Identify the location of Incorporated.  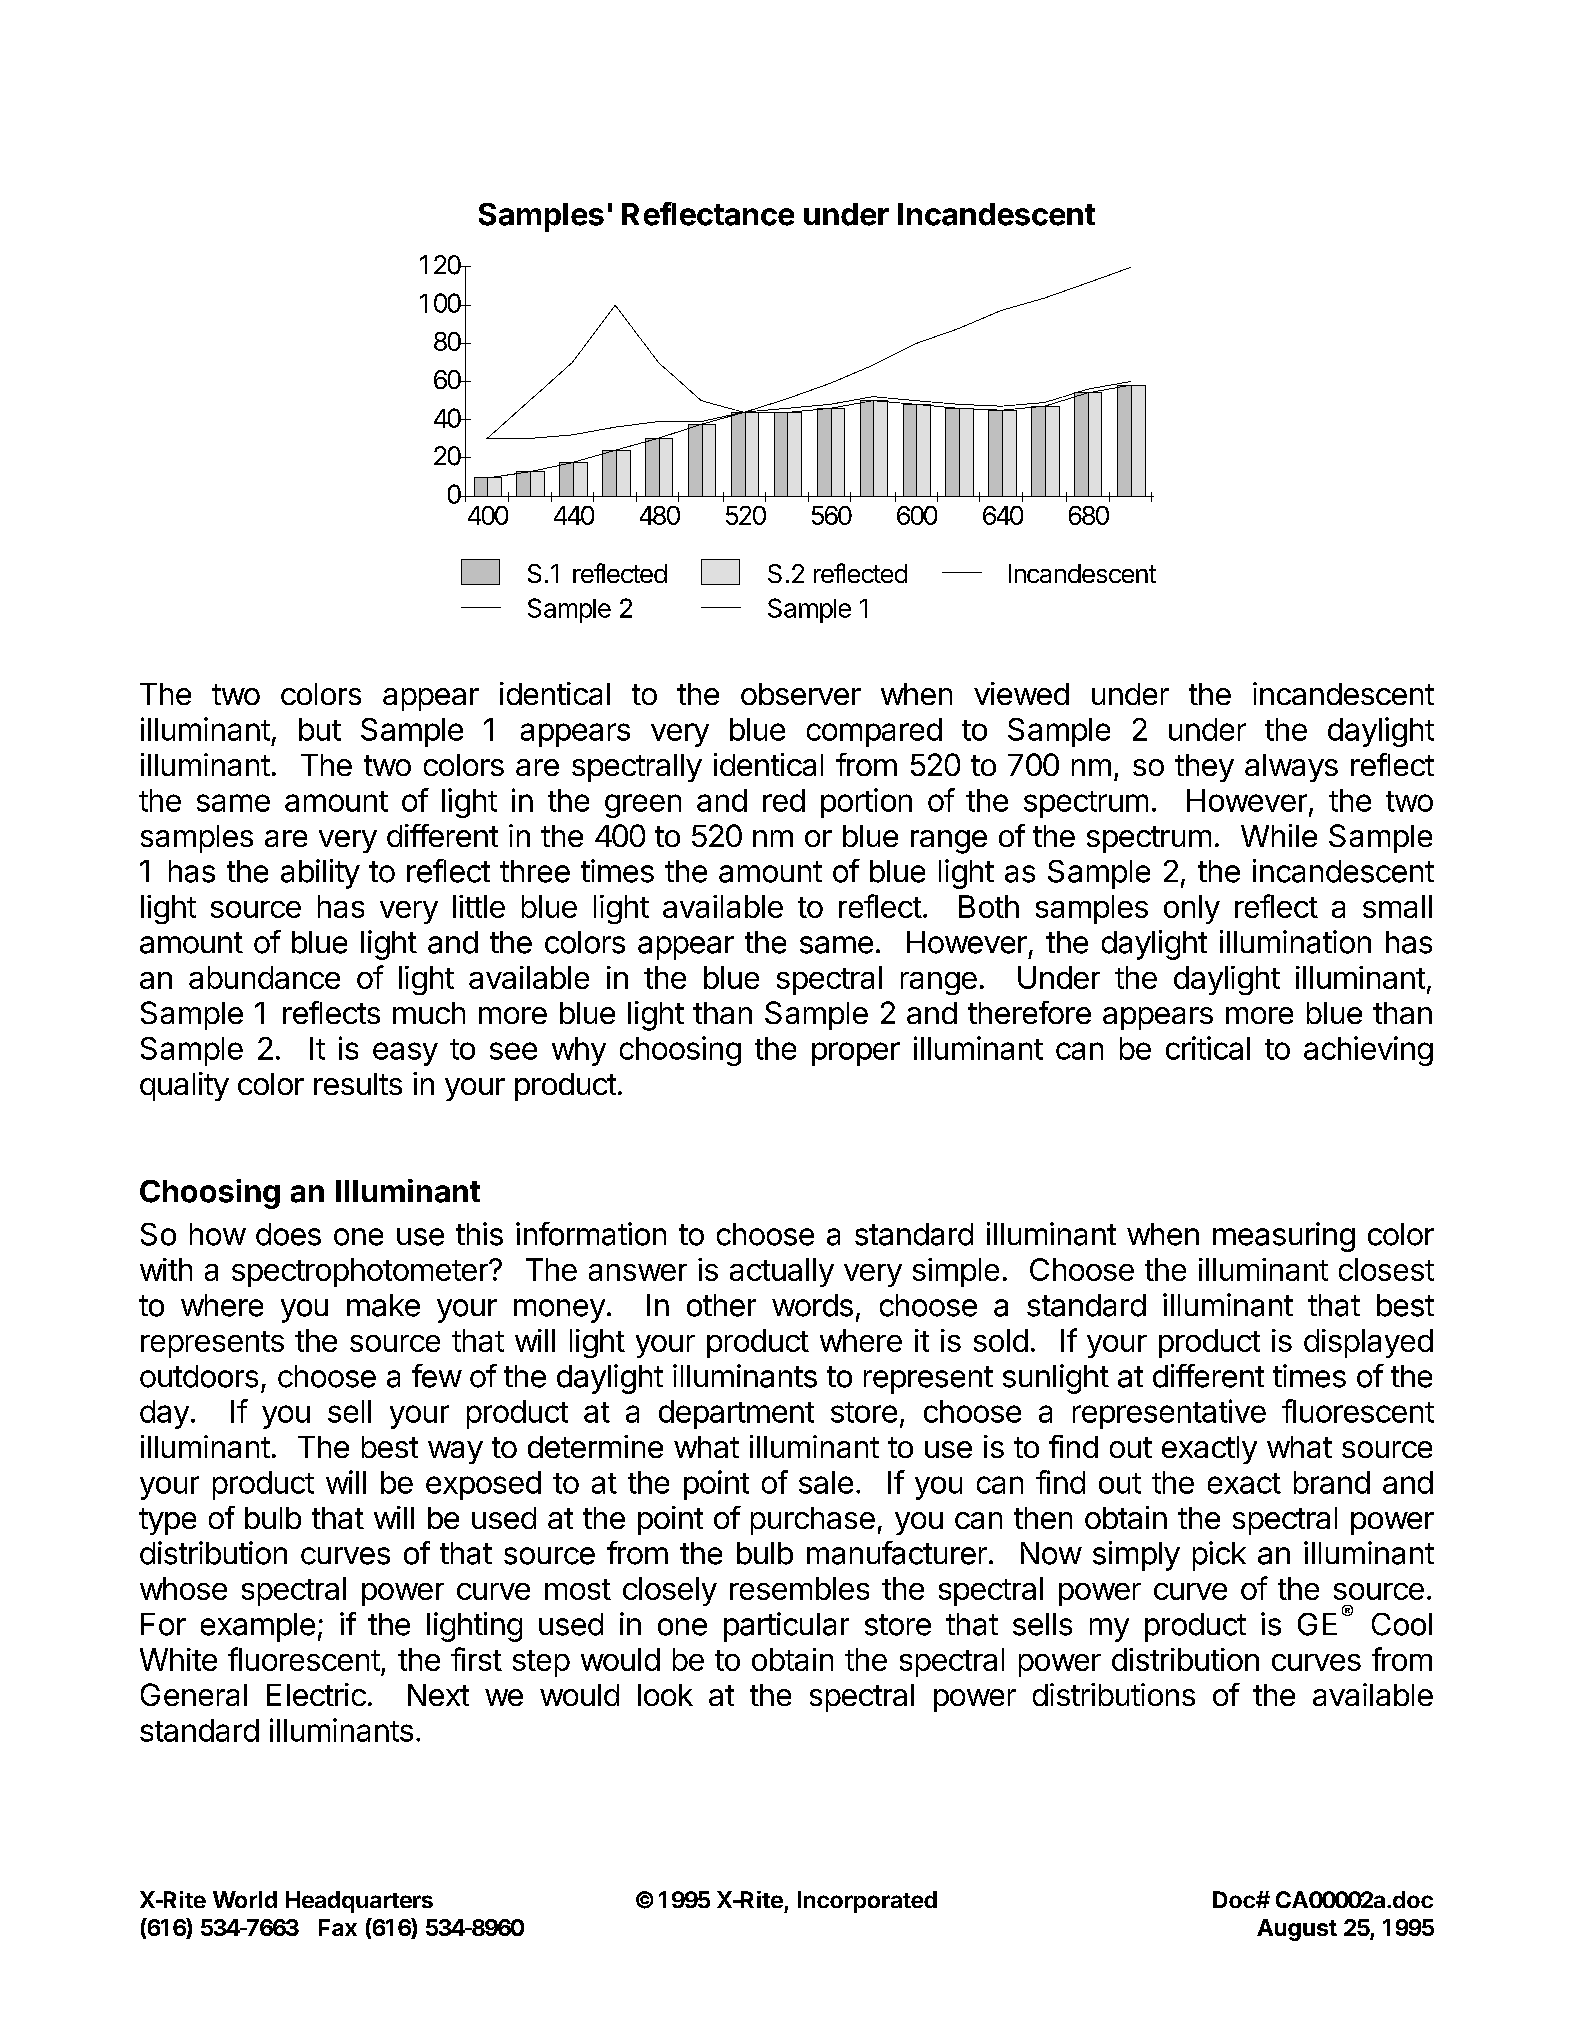
(867, 1902).
